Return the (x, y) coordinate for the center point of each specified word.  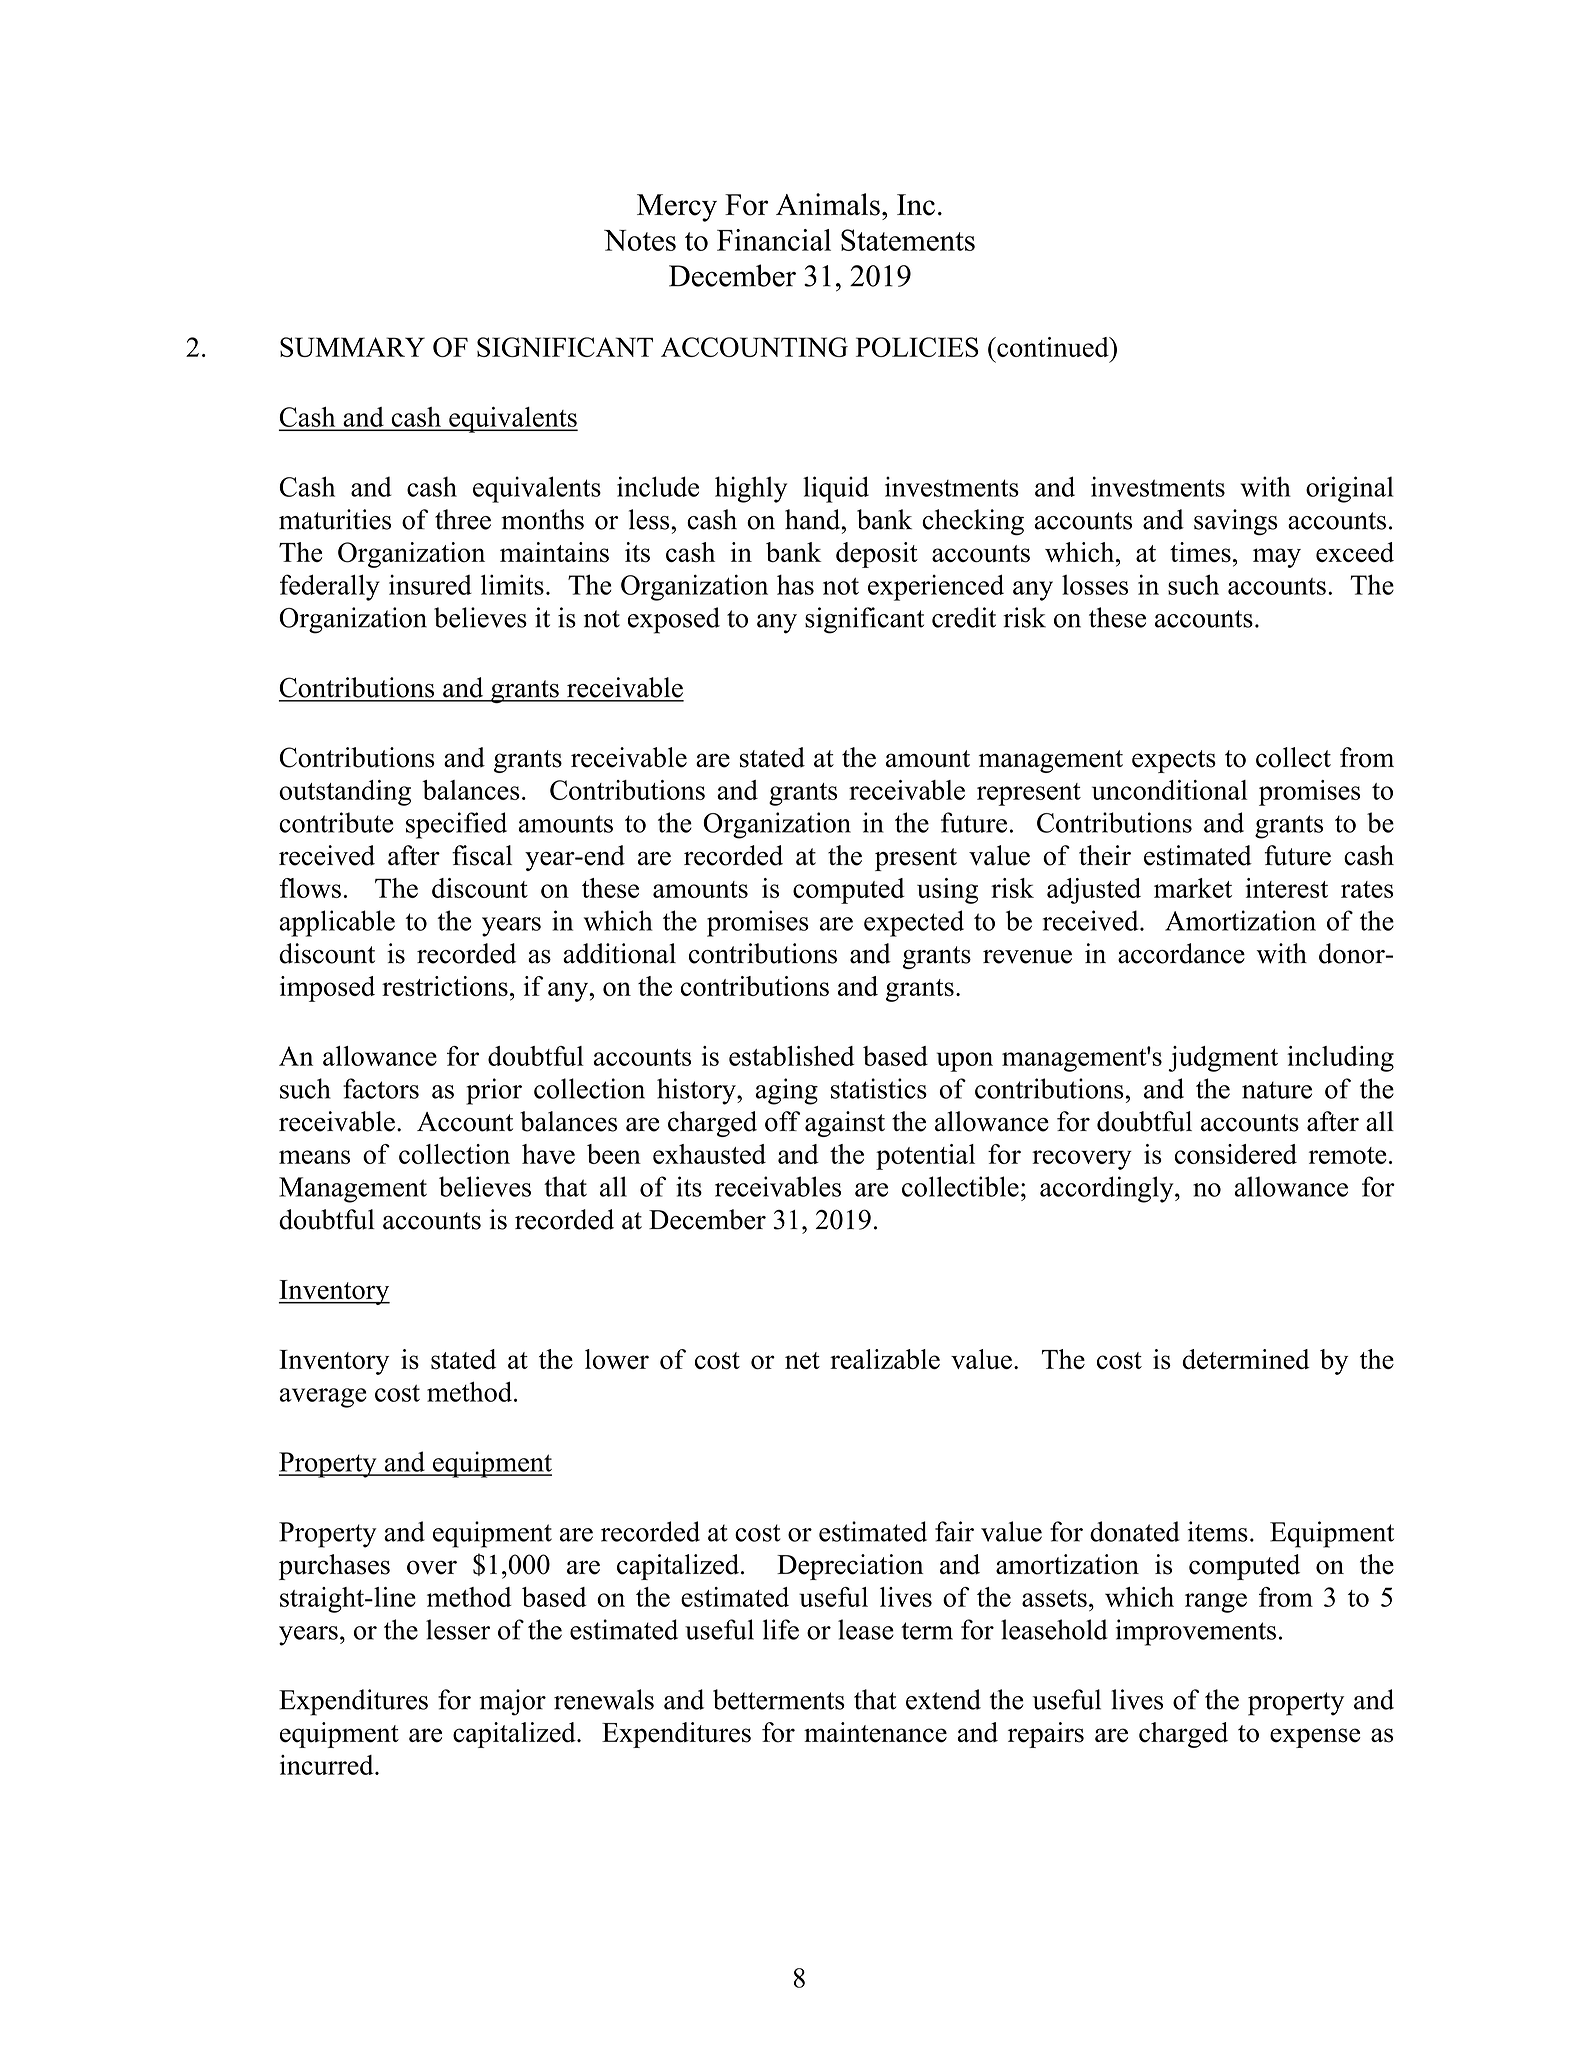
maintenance (875, 1732)
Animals (828, 204)
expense (1315, 1738)
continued (1053, 347)
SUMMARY (352, 347)
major (512, 1702)
